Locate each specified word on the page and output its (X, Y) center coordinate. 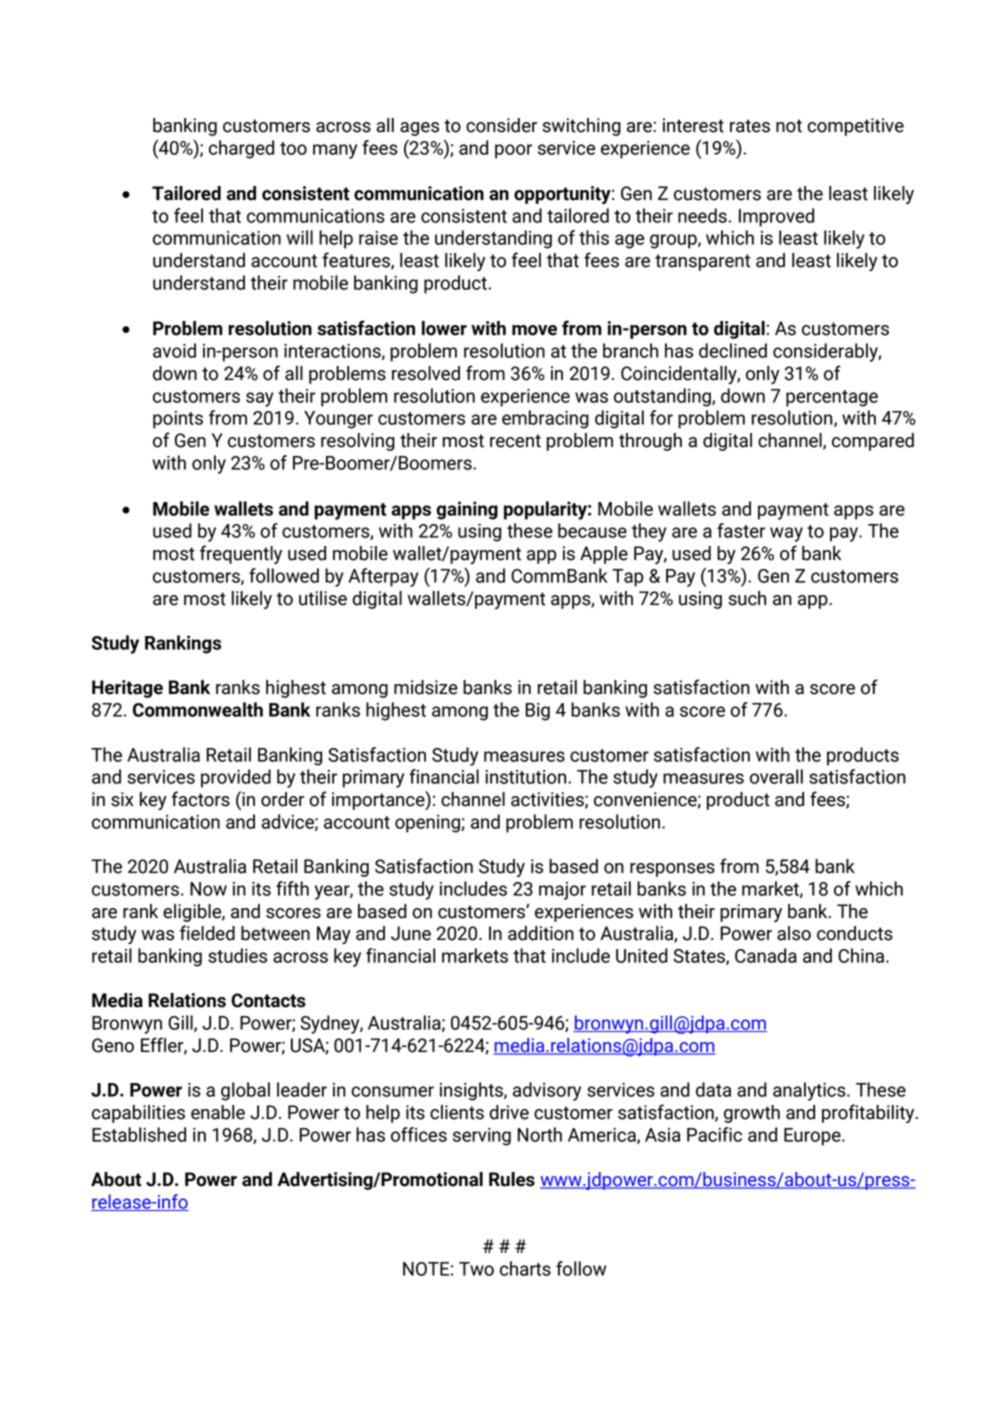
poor (513, 151)
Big (537, 712)
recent (515, 441)
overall (776, 776)
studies (237, 955)
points (178, 420)
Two (476, 1269)
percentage (832, 398)
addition (541, 933)
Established (139, 1134)
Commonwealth (198, 709)
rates (750, 126)
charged (241, 149)
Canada (766, 955)
